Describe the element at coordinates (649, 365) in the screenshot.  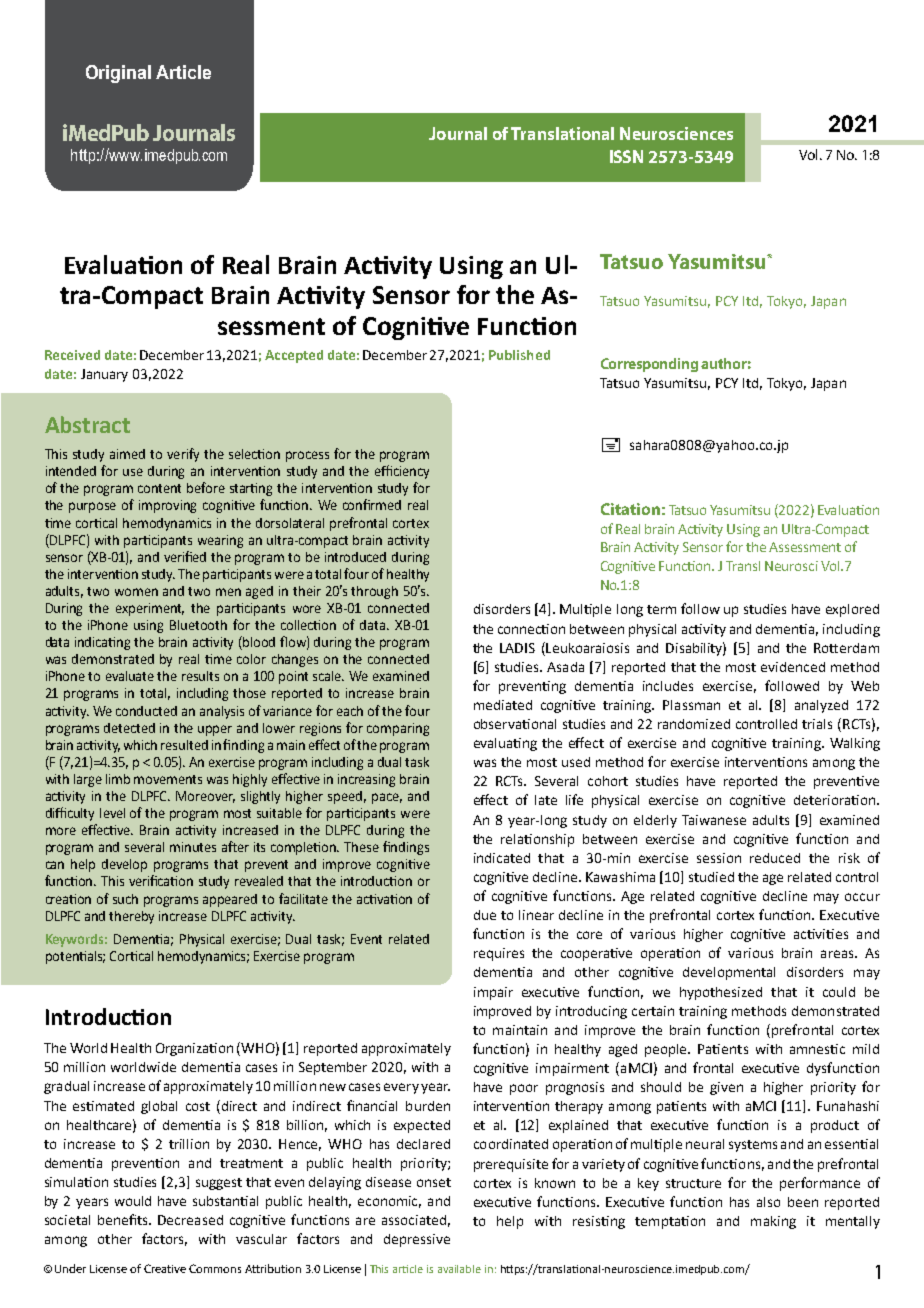
I see `Corresponding` at that location.
